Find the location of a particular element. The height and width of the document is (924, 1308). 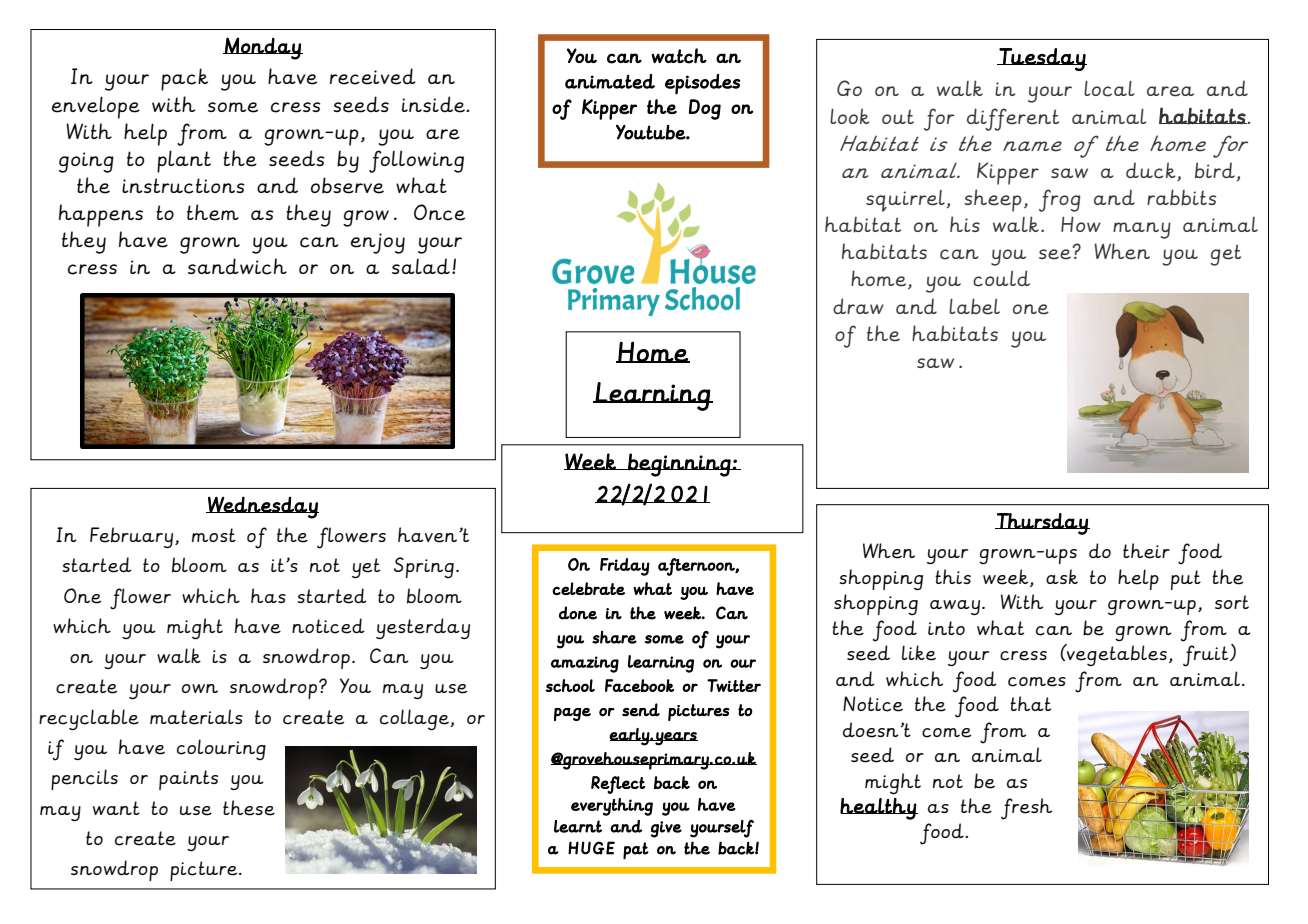

draw is located at coordinates (858, 306).
